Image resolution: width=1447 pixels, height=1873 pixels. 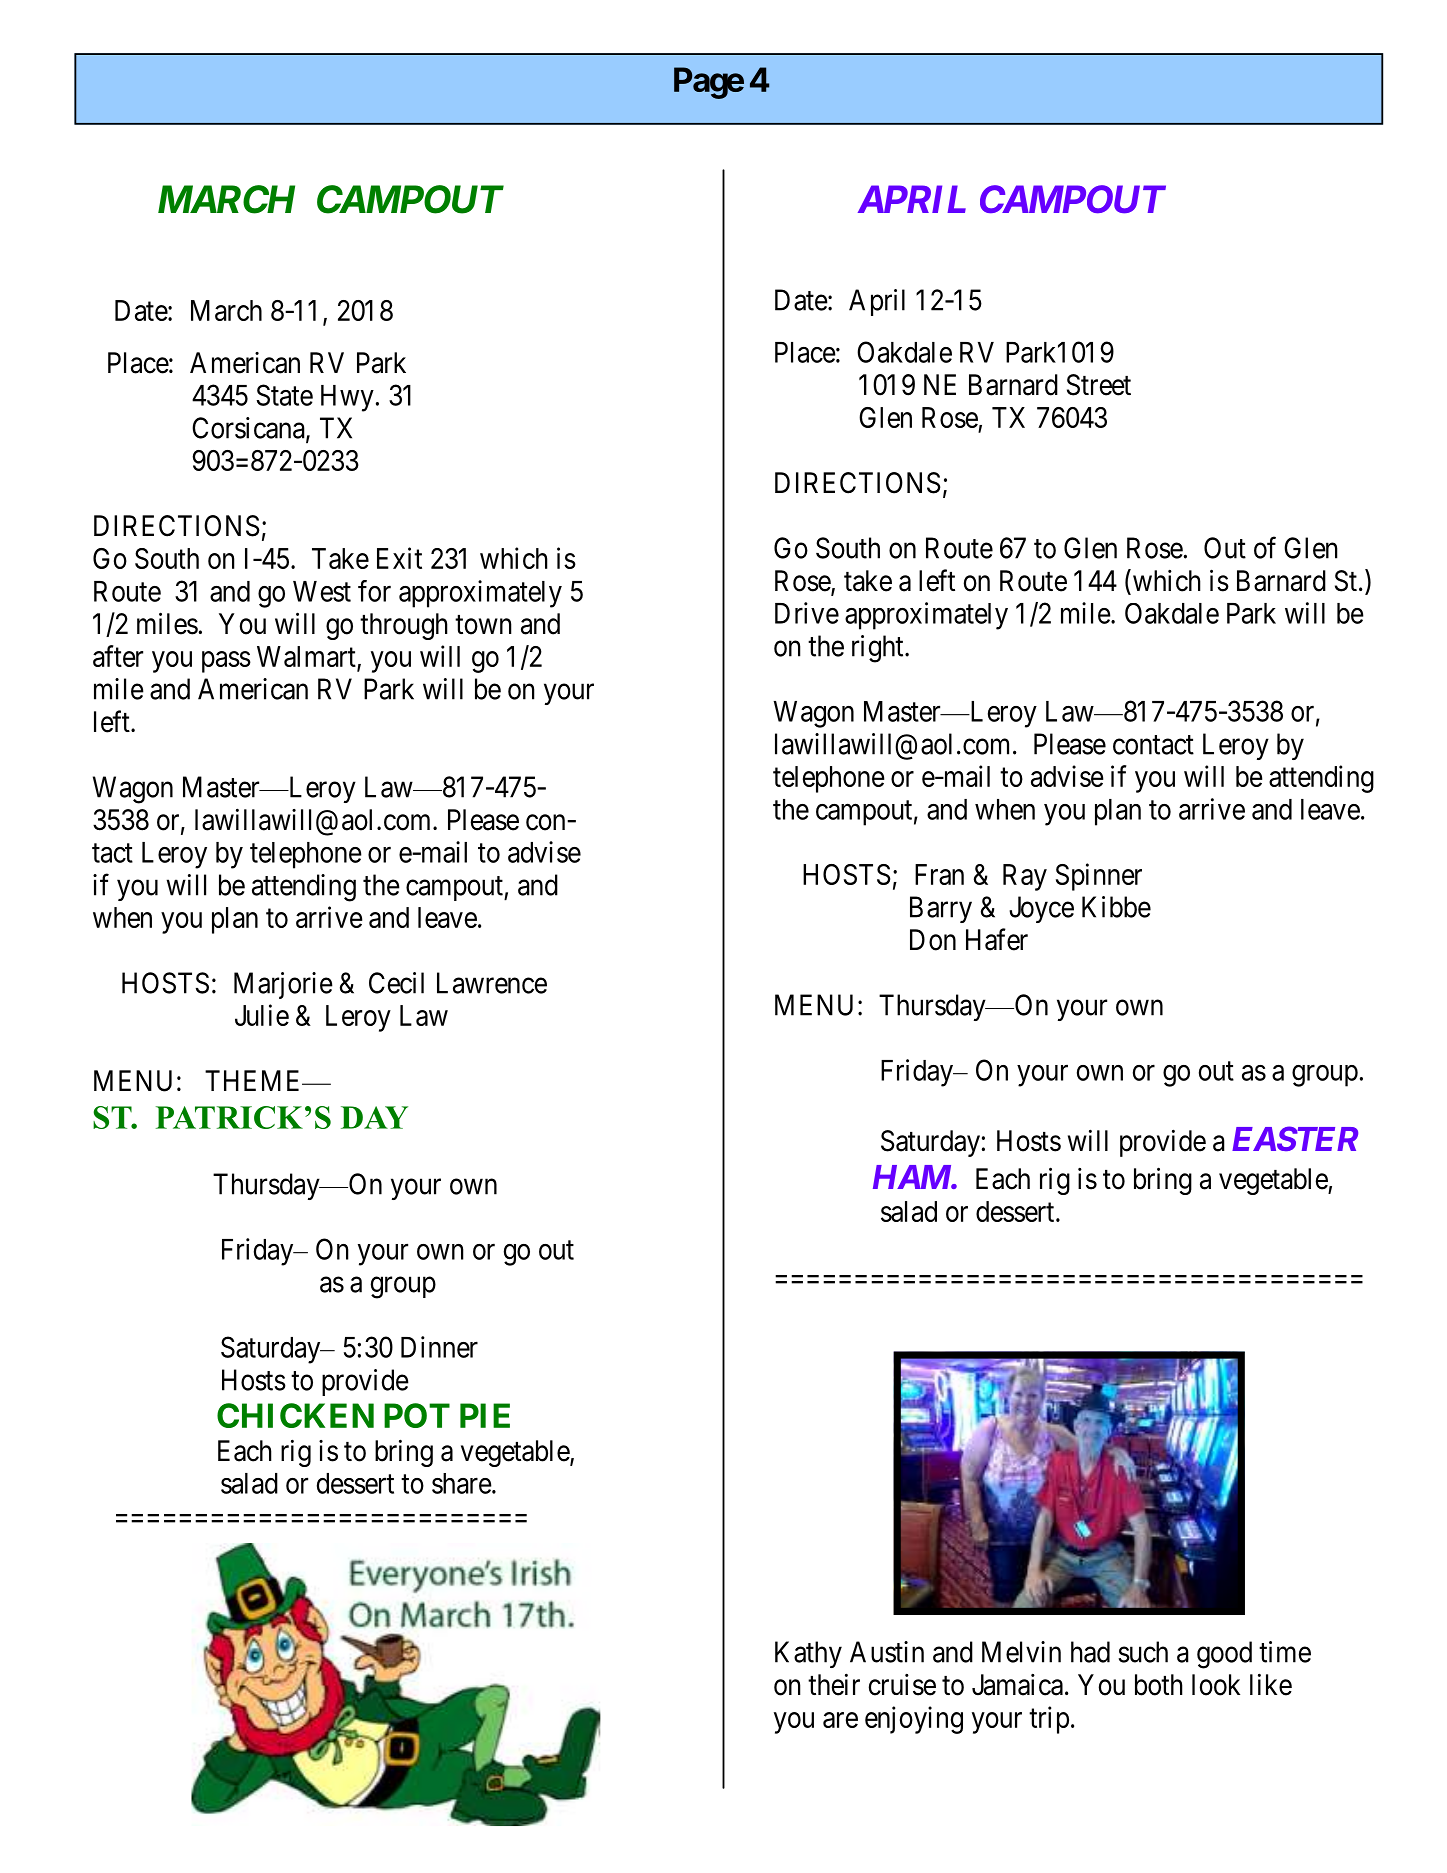 I want to click on Street, so click(x=1099, y=385).
